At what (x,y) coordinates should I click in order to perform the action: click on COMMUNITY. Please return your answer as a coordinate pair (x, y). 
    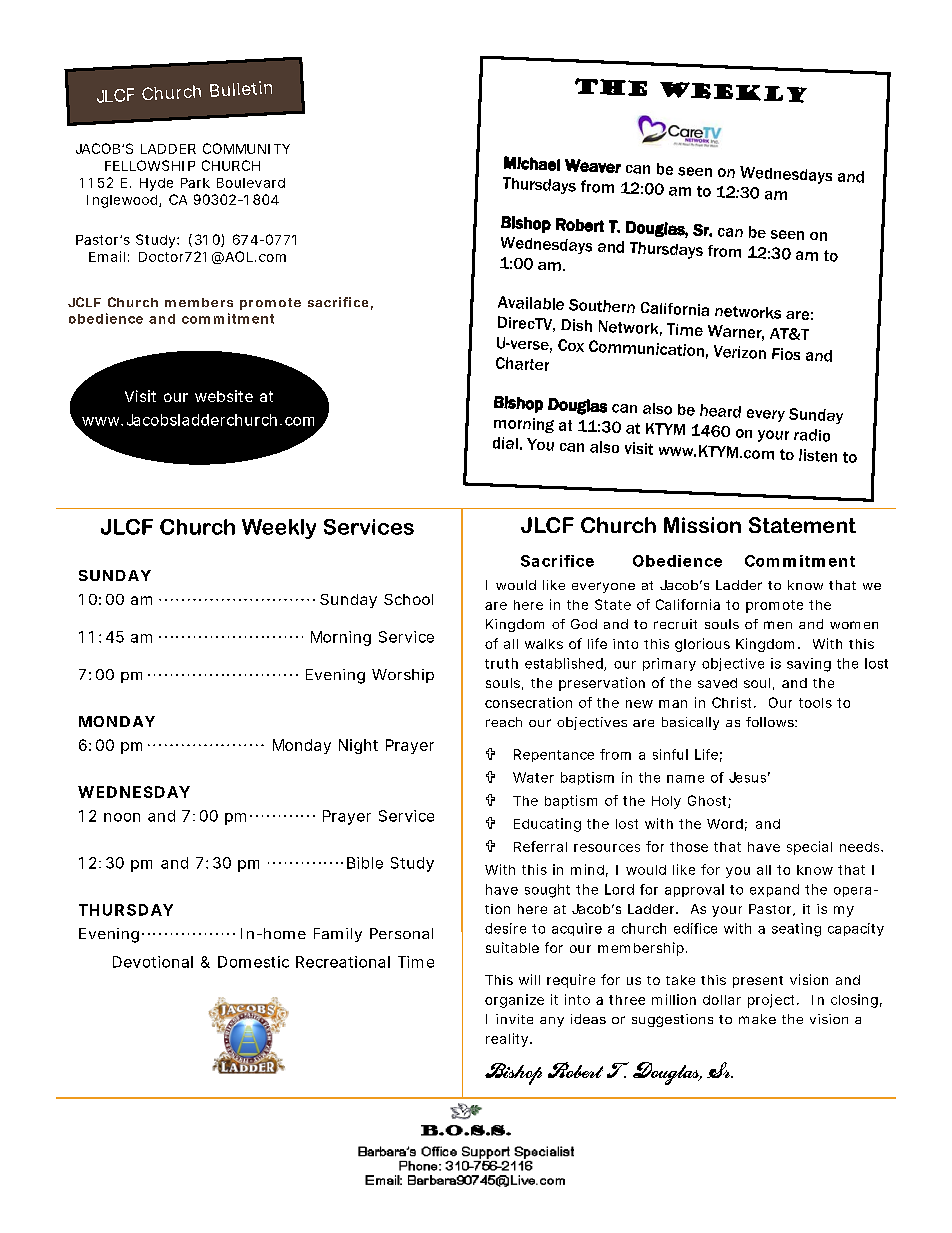
    Looking at the image, I should click on (246, 148).
